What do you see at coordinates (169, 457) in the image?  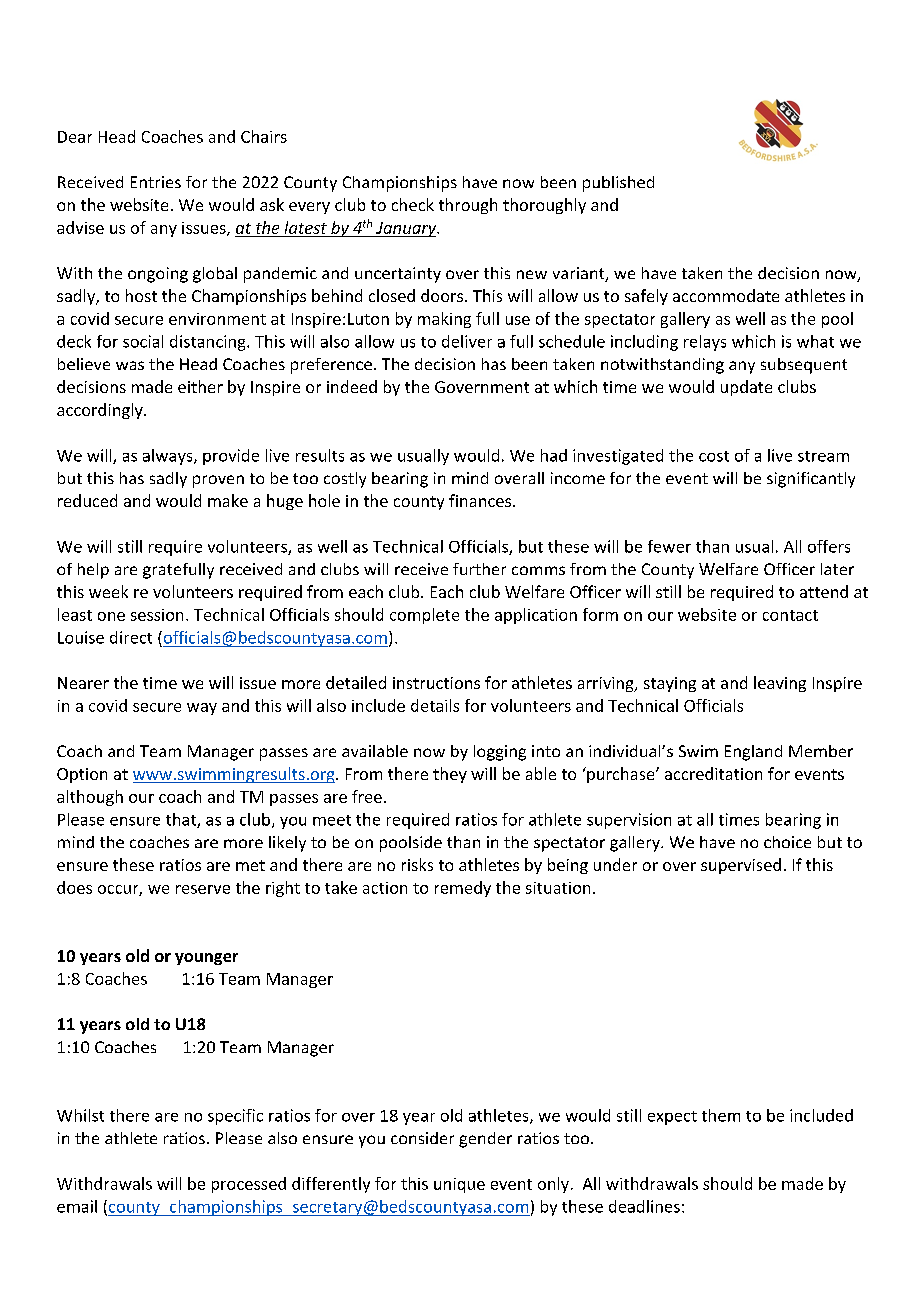 I see `always` at bounding box center [169, 457].
